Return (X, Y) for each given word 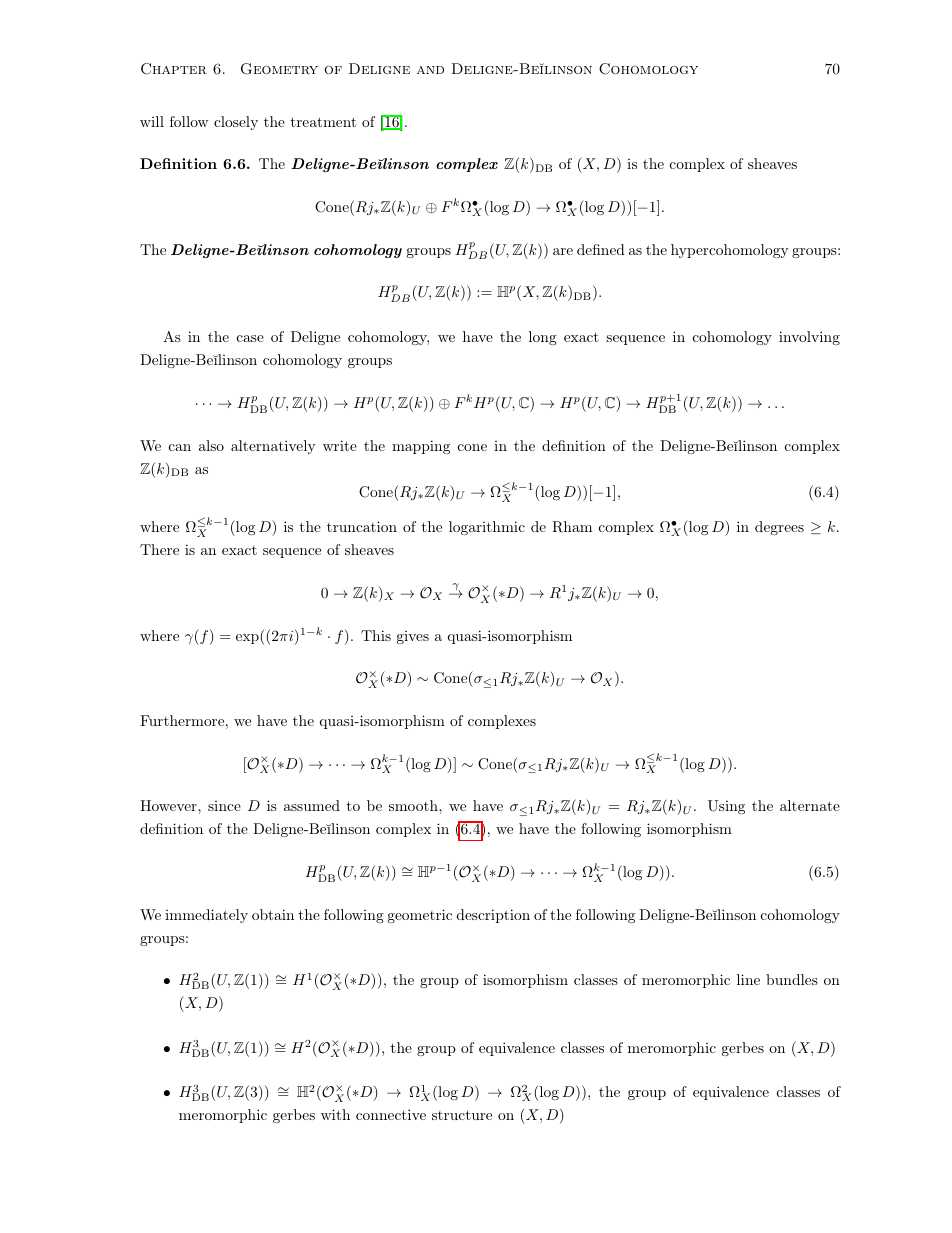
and (430, 70)
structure (462, 1115)
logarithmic (487, 528)
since (224, 806)
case (250, 338)
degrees (779, 528)
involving (809, 338)
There (159, 549)
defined (601, 249)
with (335, 1114)
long (543, 338)
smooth (414, 805)
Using (726, 807)
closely (236, 123)
